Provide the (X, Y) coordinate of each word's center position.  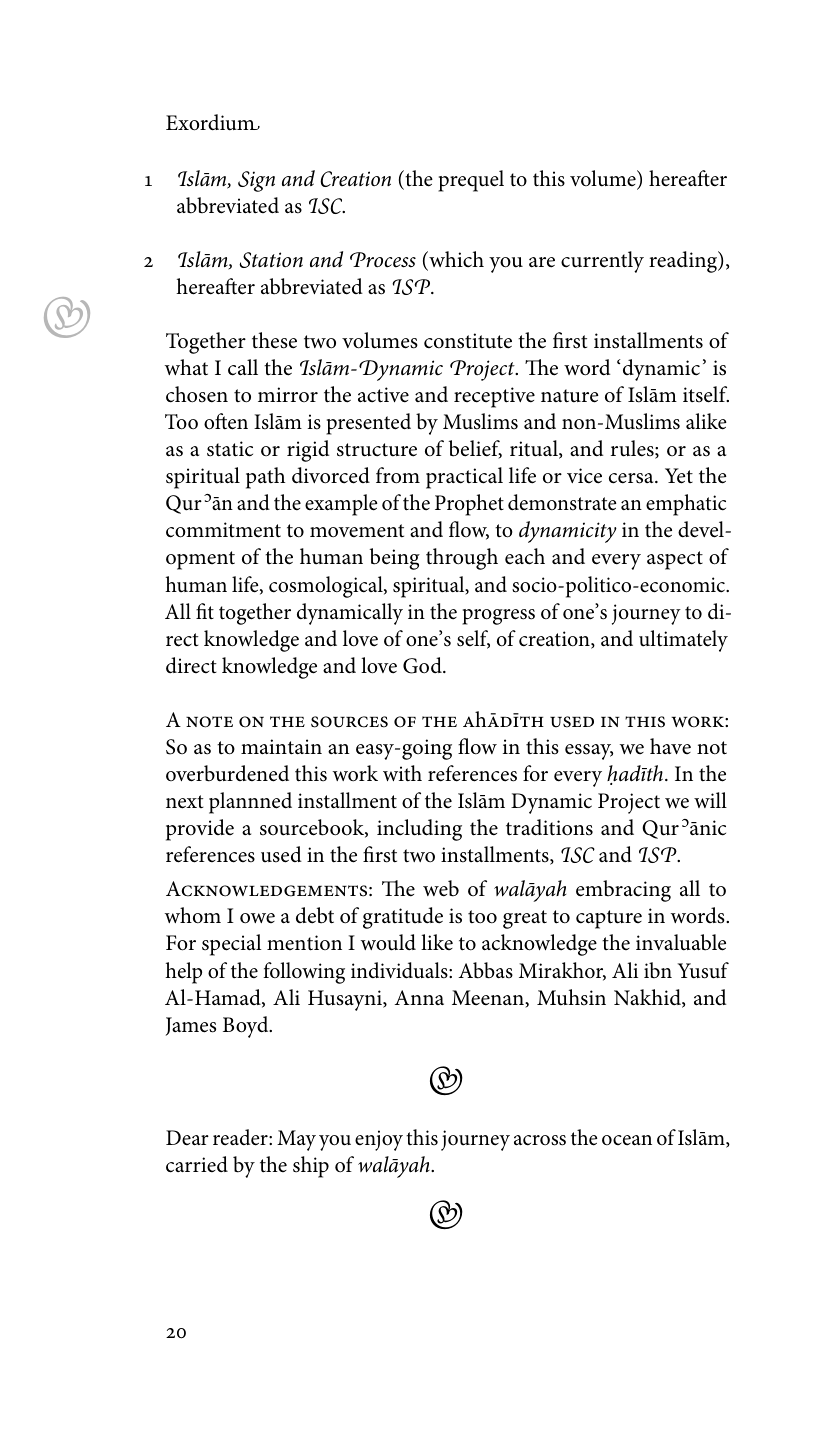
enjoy (379, 1140)
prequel (471, 181)
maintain (281, 747)
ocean (627, 1140)
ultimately (683, 641)
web (441, 888)
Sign (256, 181)
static (230, 449)
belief (475, 449)
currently (602, 262)
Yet (679, 476)
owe (257, 918)
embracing (623, 891)
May (296, 1140)
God (423, 665)
